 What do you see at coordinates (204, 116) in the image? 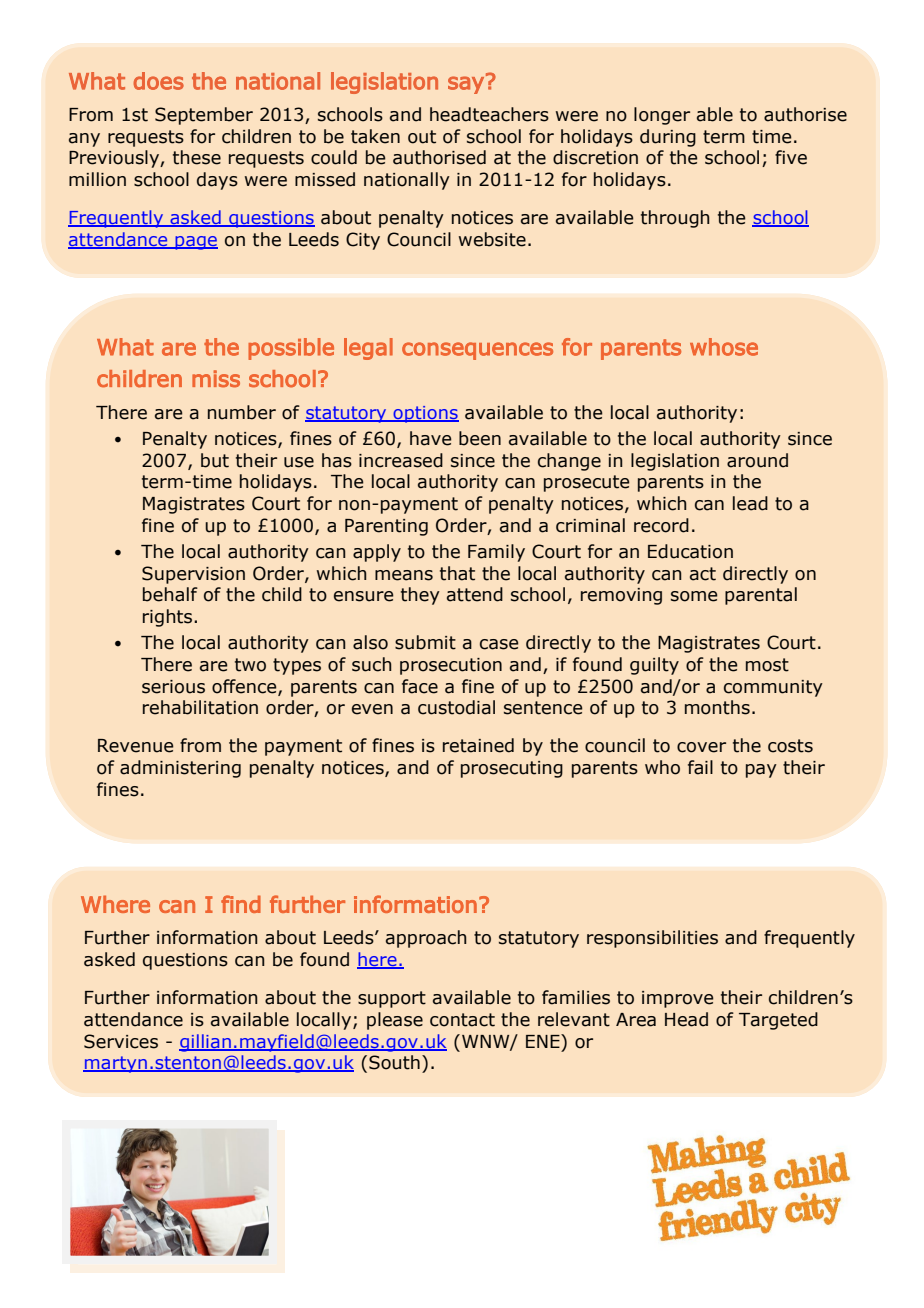
I see `September` at bounding box center [204, 116].
